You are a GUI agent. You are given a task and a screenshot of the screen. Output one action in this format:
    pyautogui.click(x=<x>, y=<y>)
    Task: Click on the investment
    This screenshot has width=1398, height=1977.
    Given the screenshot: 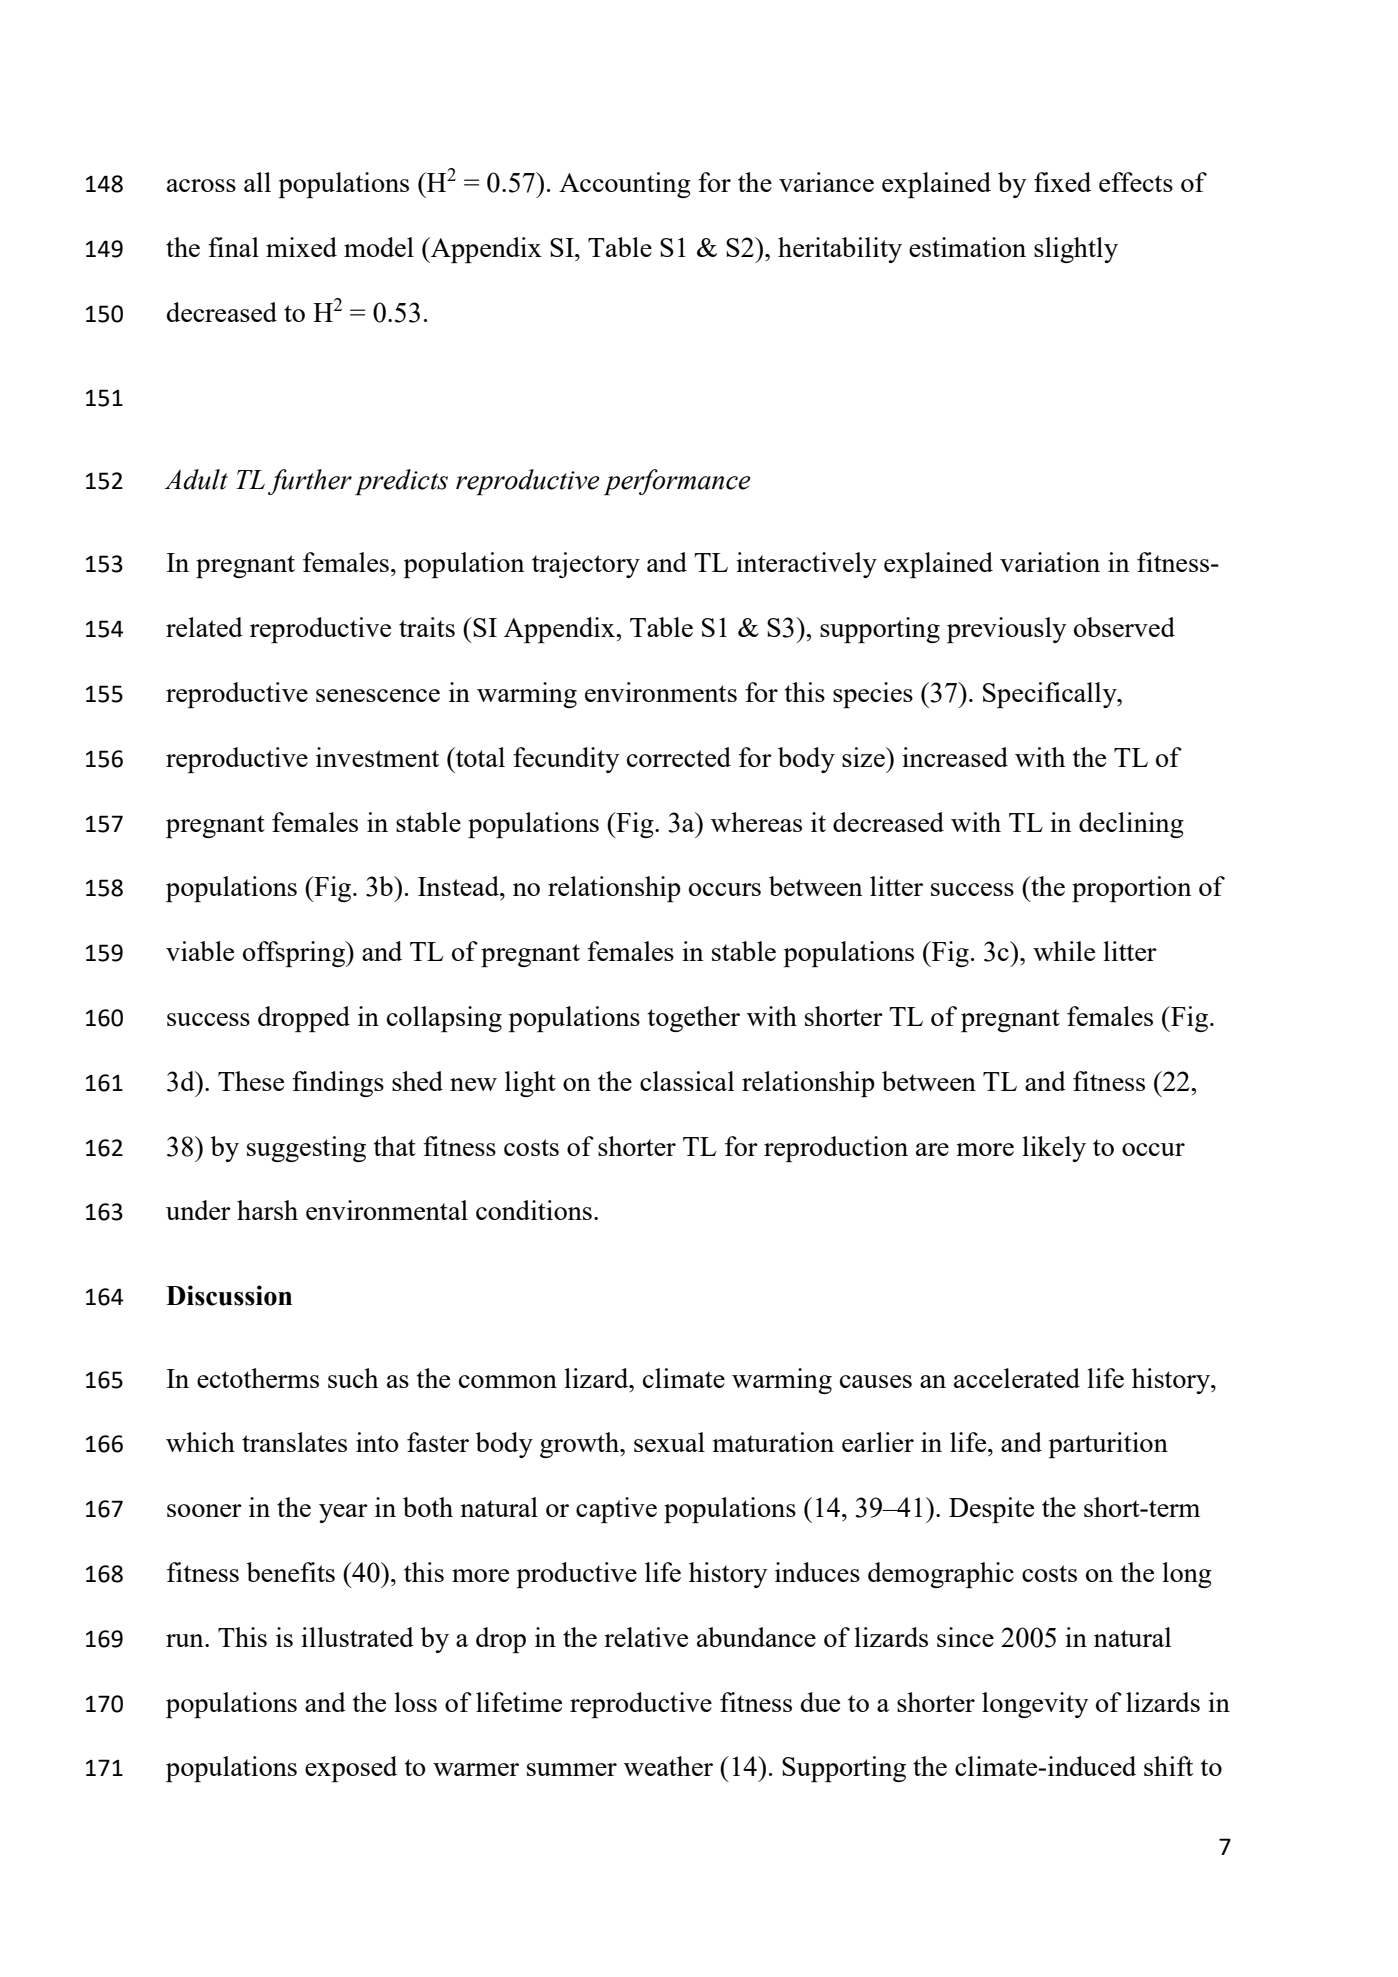 What is the action you would take?
    pyautogui.click(x=377, y=757)
